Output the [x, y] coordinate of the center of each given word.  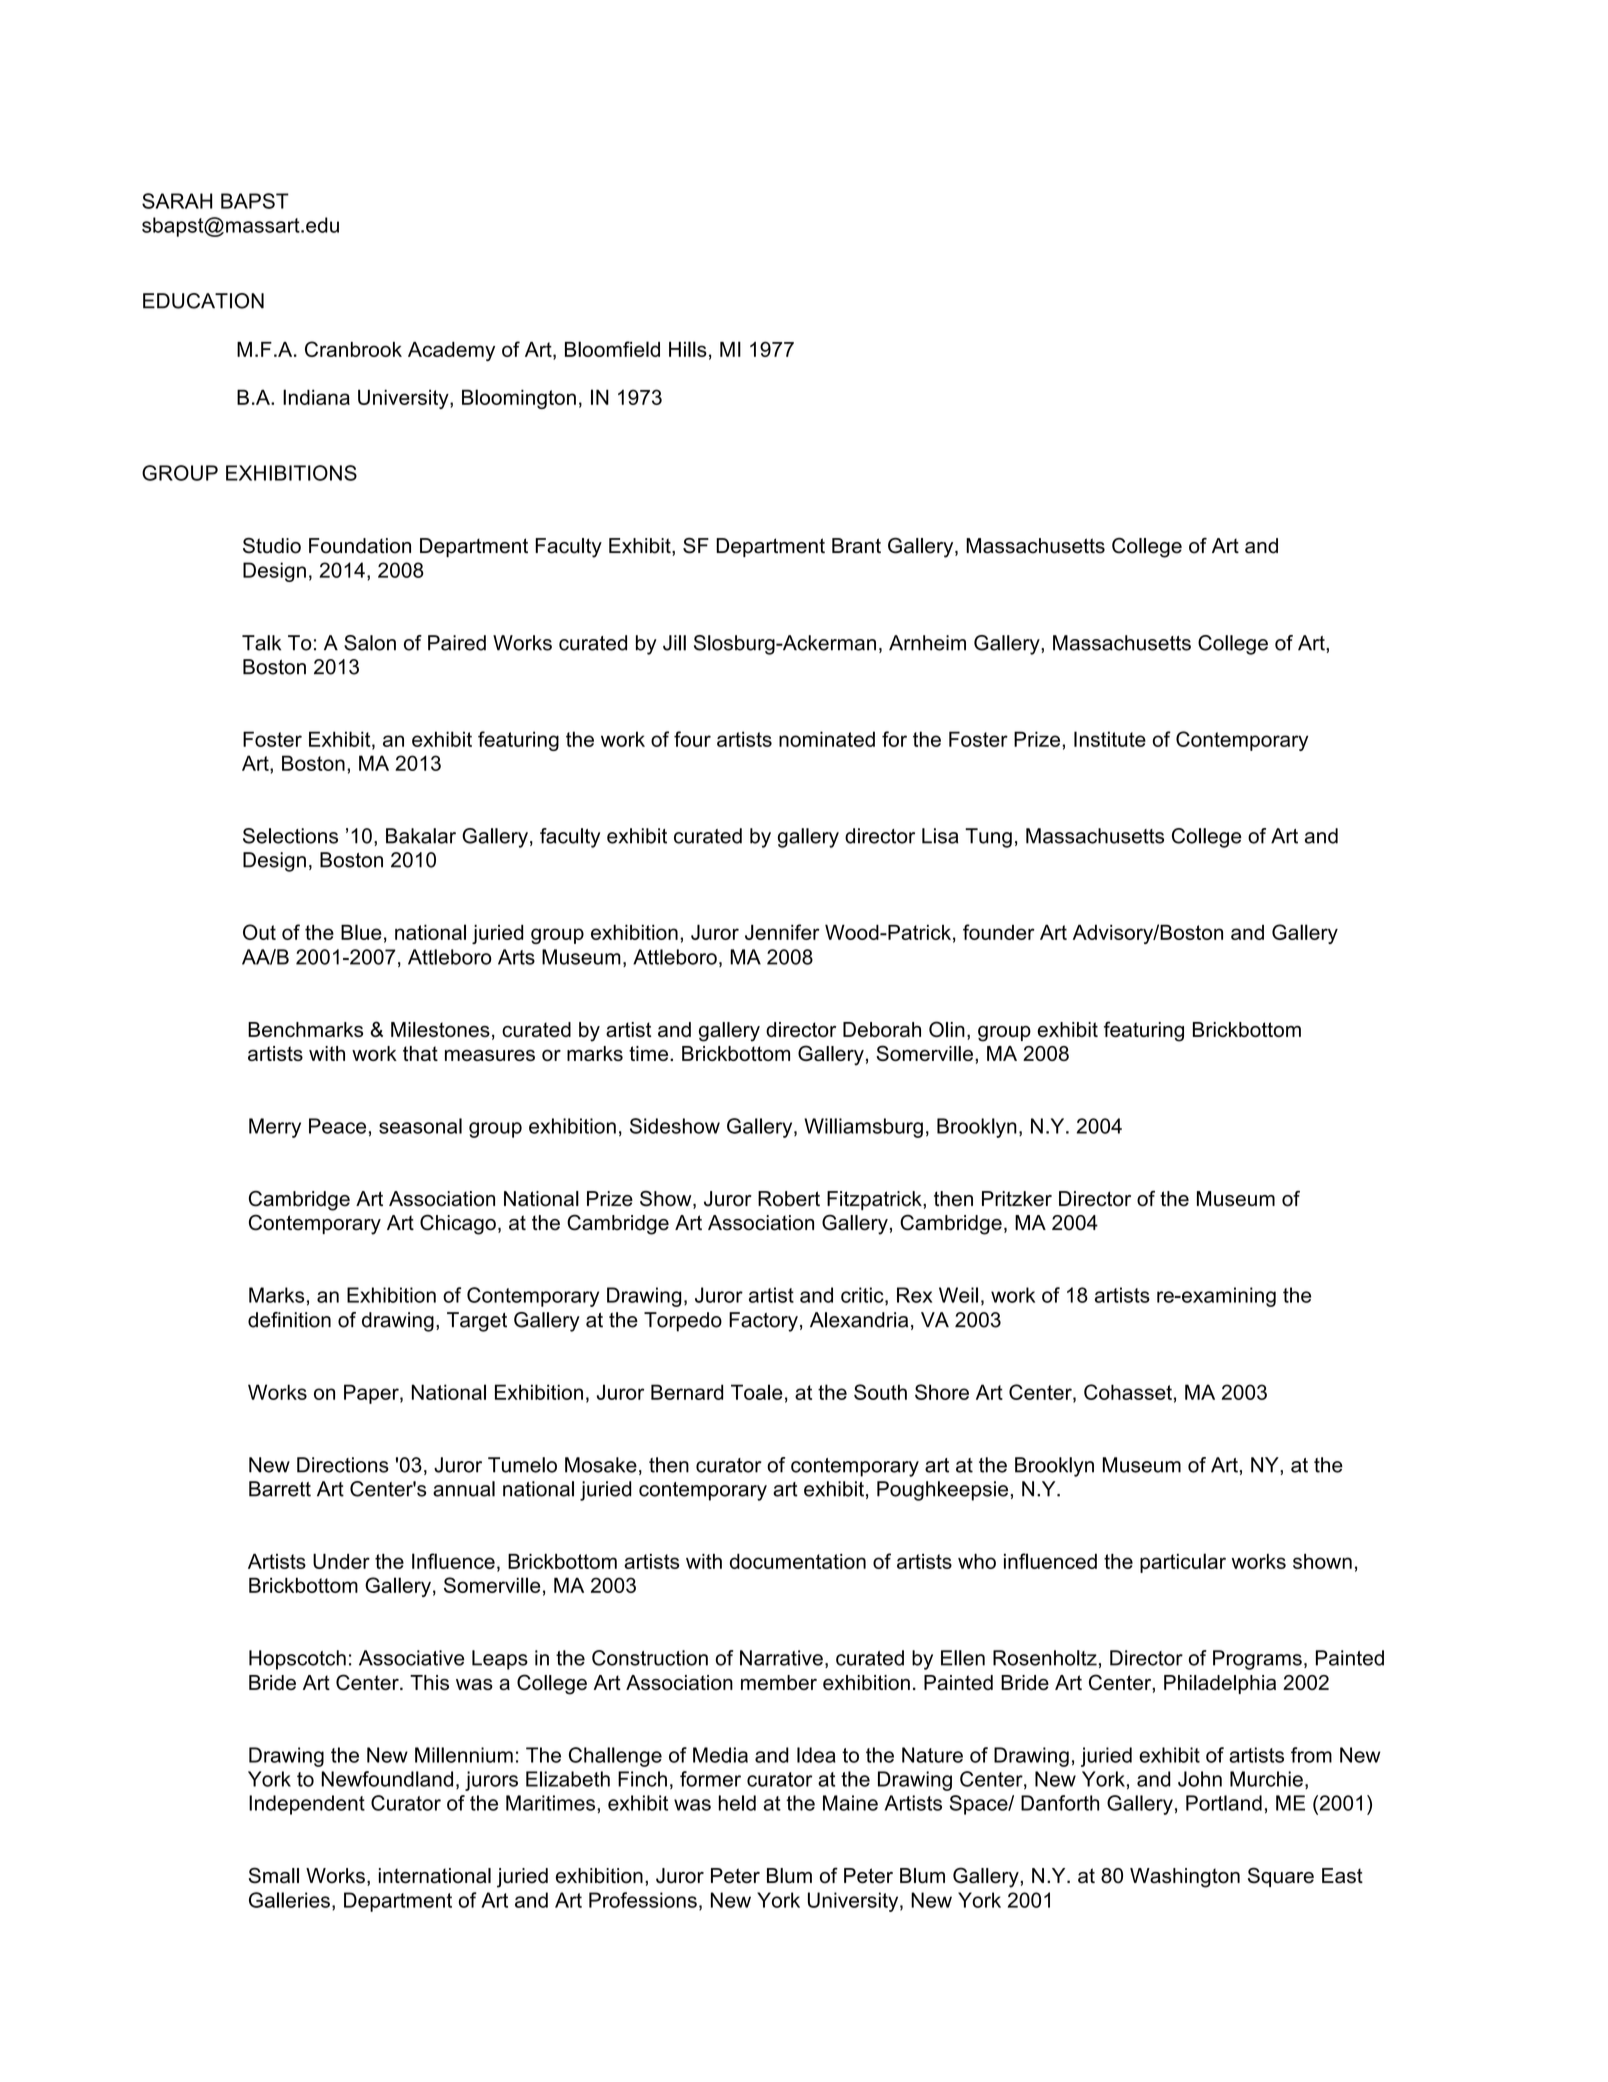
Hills [688, 349]
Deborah [882, 1029]
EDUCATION [203, 301]
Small [274, 1875]
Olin [947, 1029]
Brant [856, 546]
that [420, 1053]
